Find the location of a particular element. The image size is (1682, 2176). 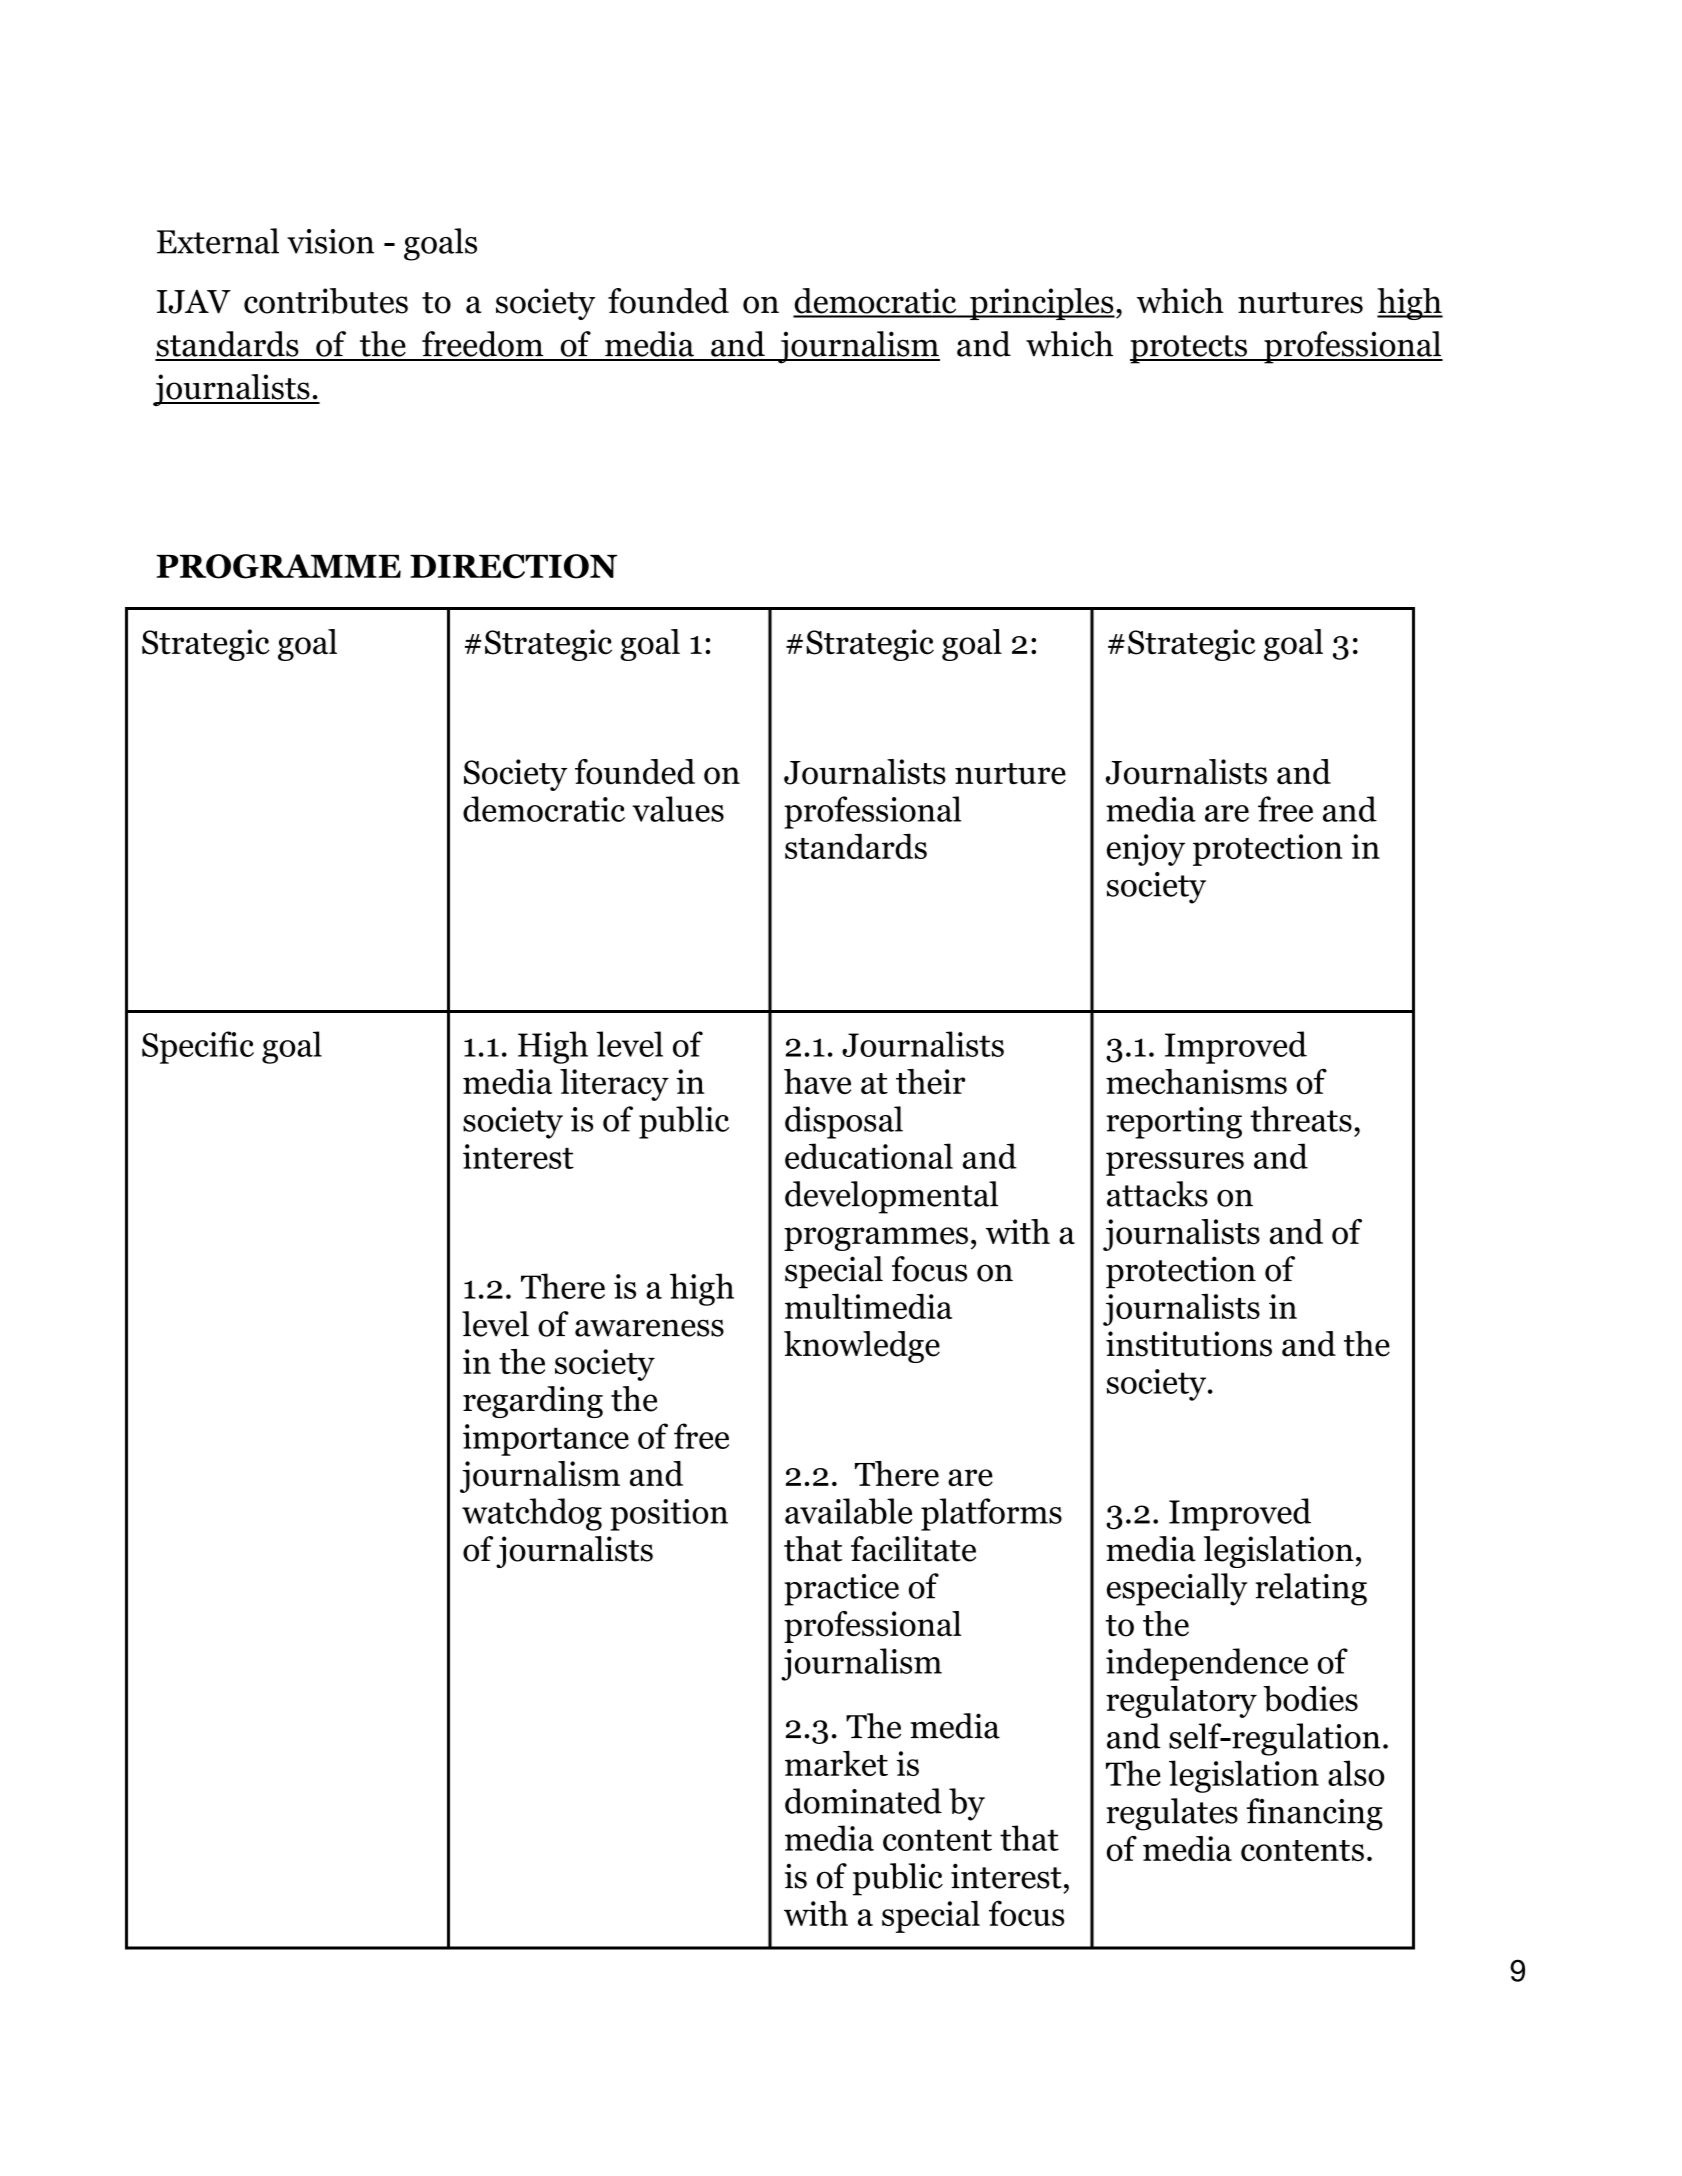

protects is located at coordinates (1189, 349).
